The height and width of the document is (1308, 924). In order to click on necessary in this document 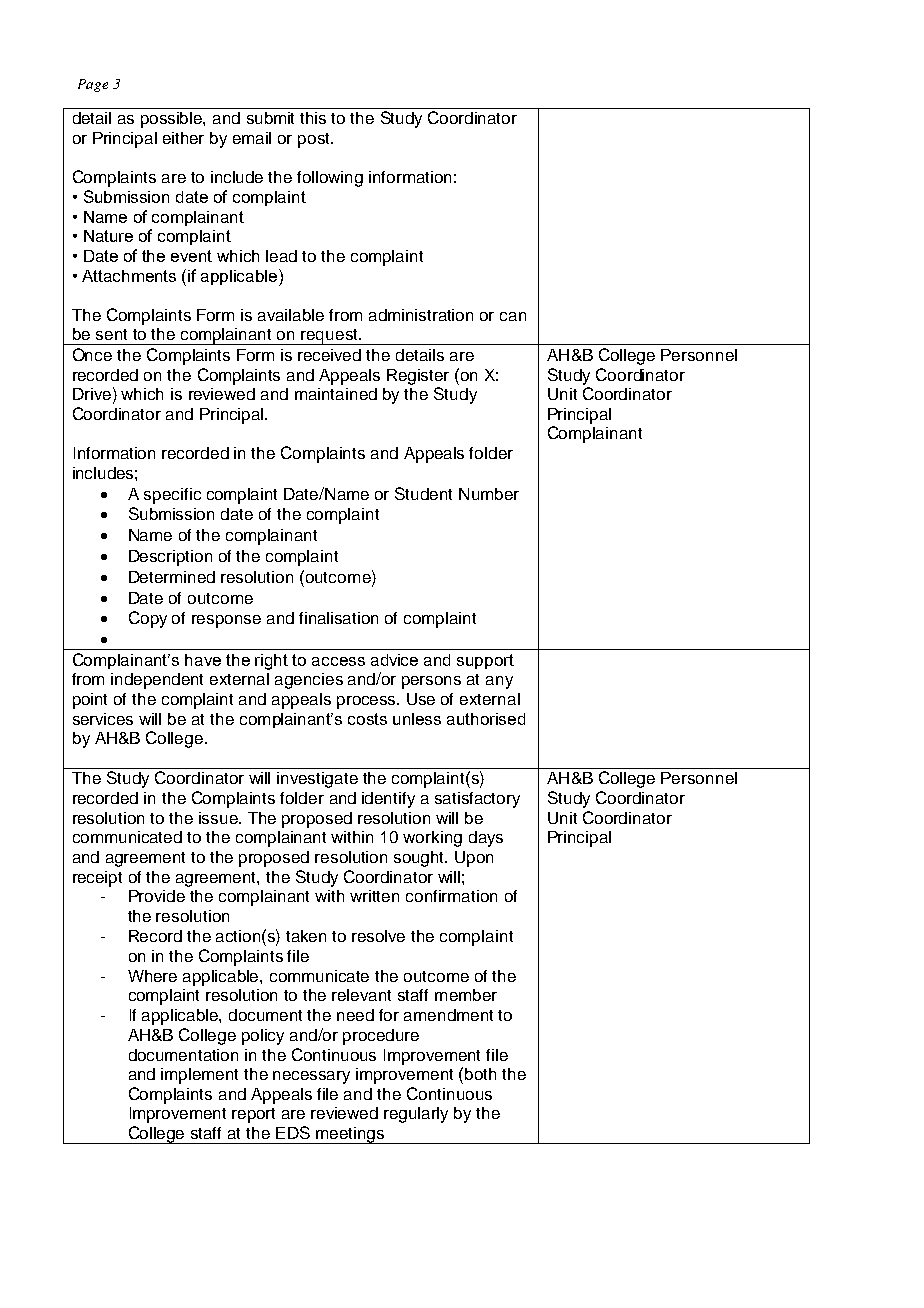, I will do `click(311, 1077)`.
